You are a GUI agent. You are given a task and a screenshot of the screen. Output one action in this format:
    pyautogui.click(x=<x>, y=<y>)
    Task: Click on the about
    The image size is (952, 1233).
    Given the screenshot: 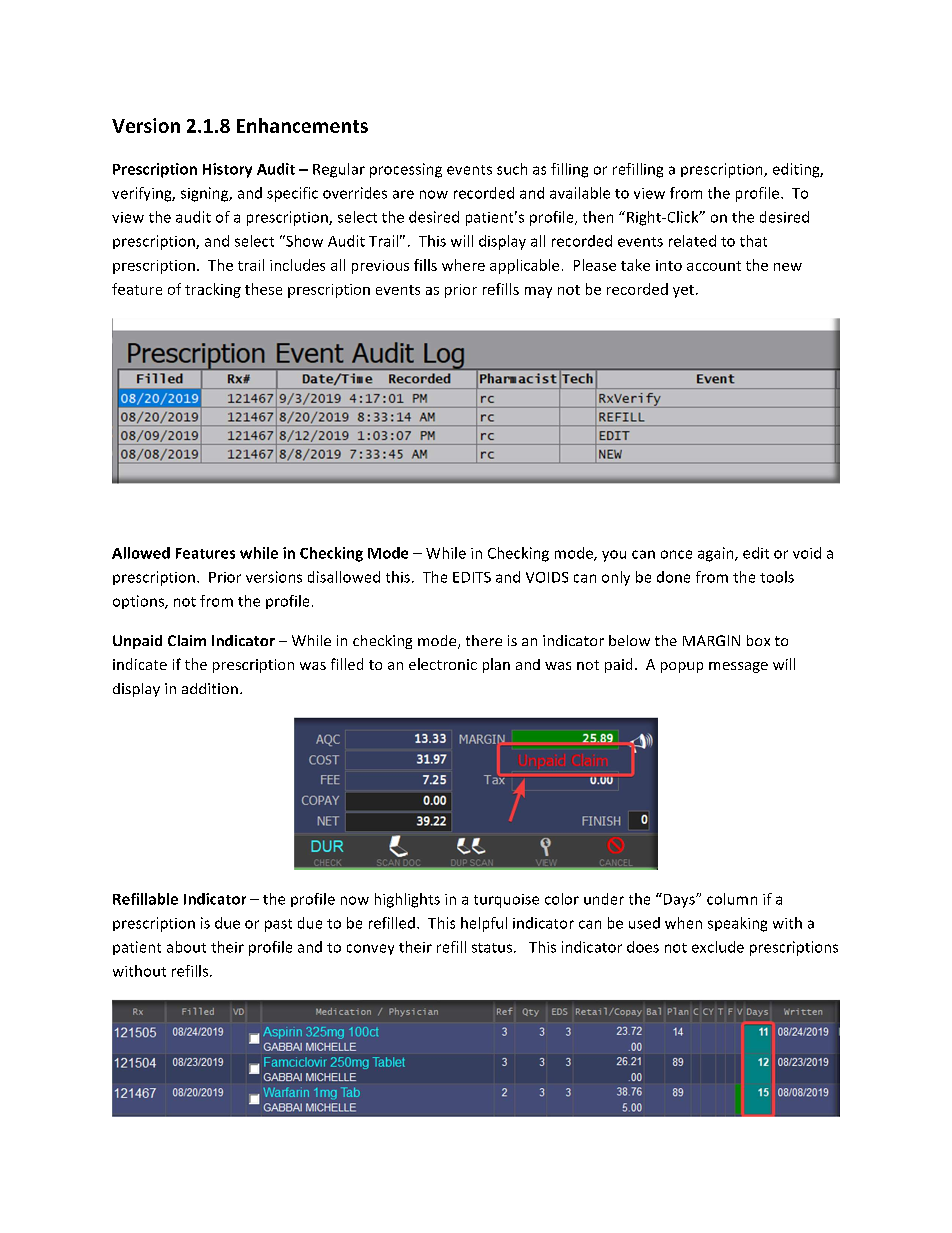 What is the action you would take?
    pyautogui.click(x=186, y=947)
